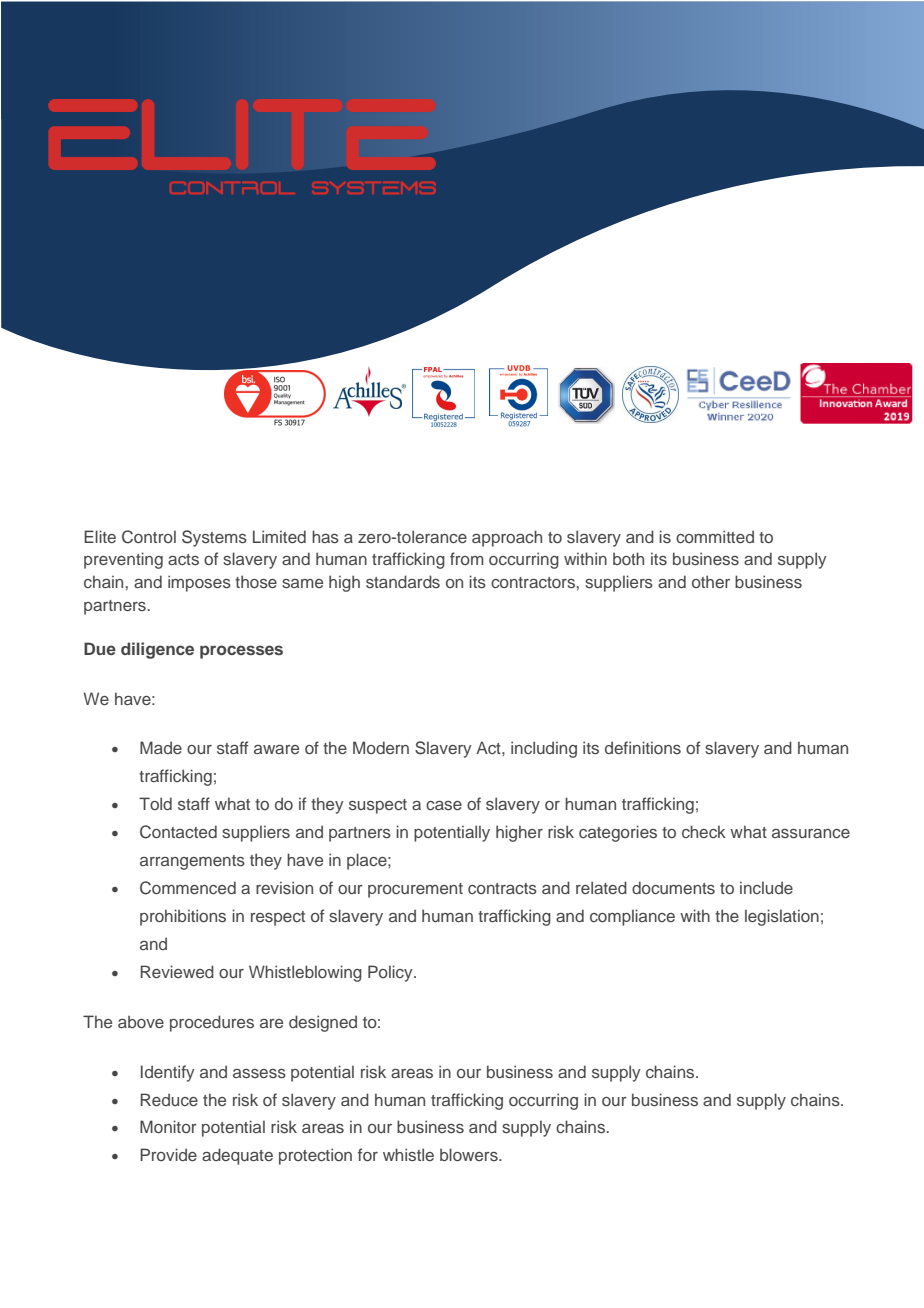  Describe the element at coordinates (391, 973) in the screenshot. I see `Policy` at that location.
